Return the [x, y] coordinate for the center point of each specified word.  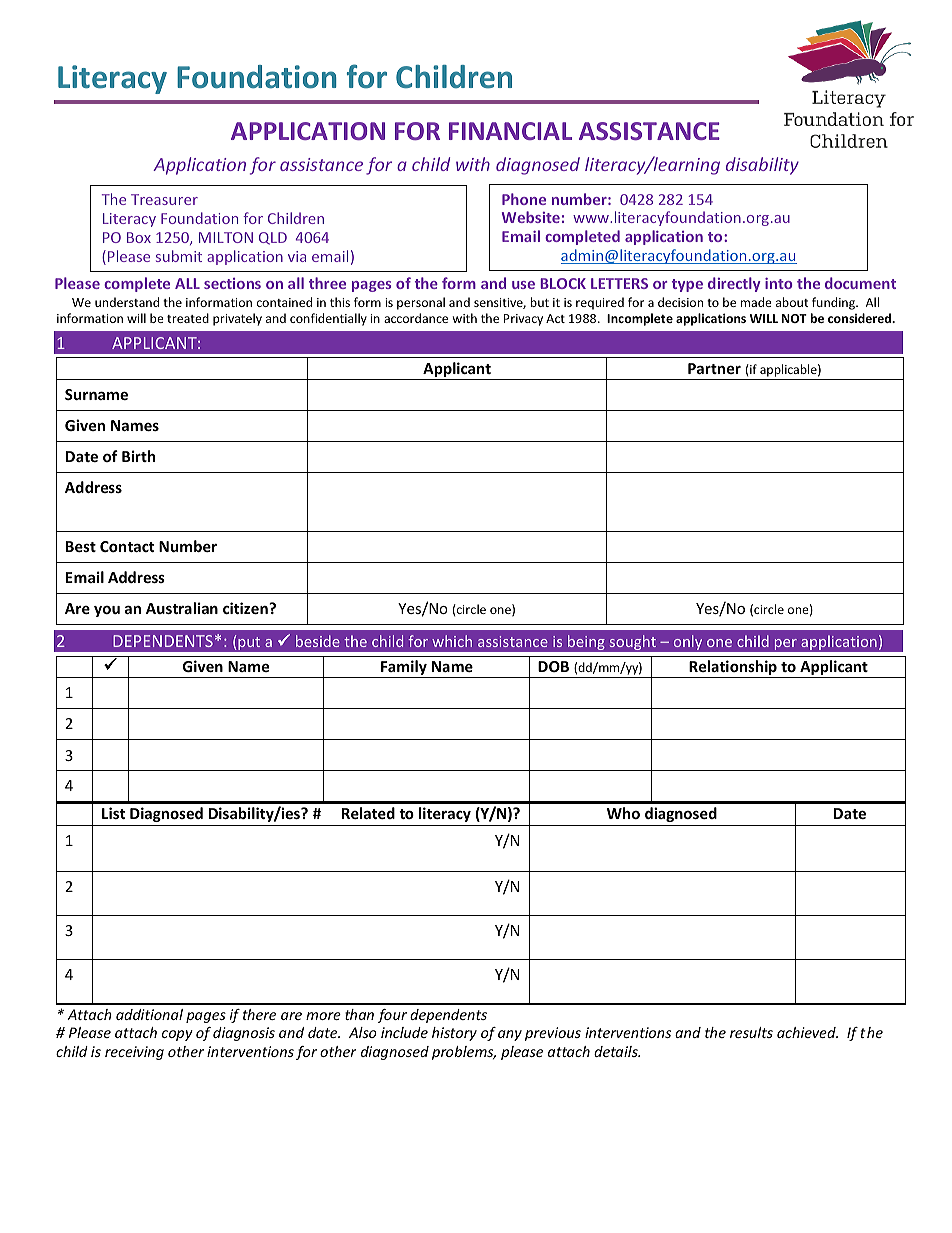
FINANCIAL [510, 131]
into [778, 283]
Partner [714, 368]
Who [623, 813]
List [113, 813]
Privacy [523, 320]
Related [368, 813]
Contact [127, 546]
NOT [794, 318]
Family [404, 669]
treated [188, 318]
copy [177, 1035]
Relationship [733, 669]
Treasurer [164, 199]
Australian [182, 608]
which [452, 641]
